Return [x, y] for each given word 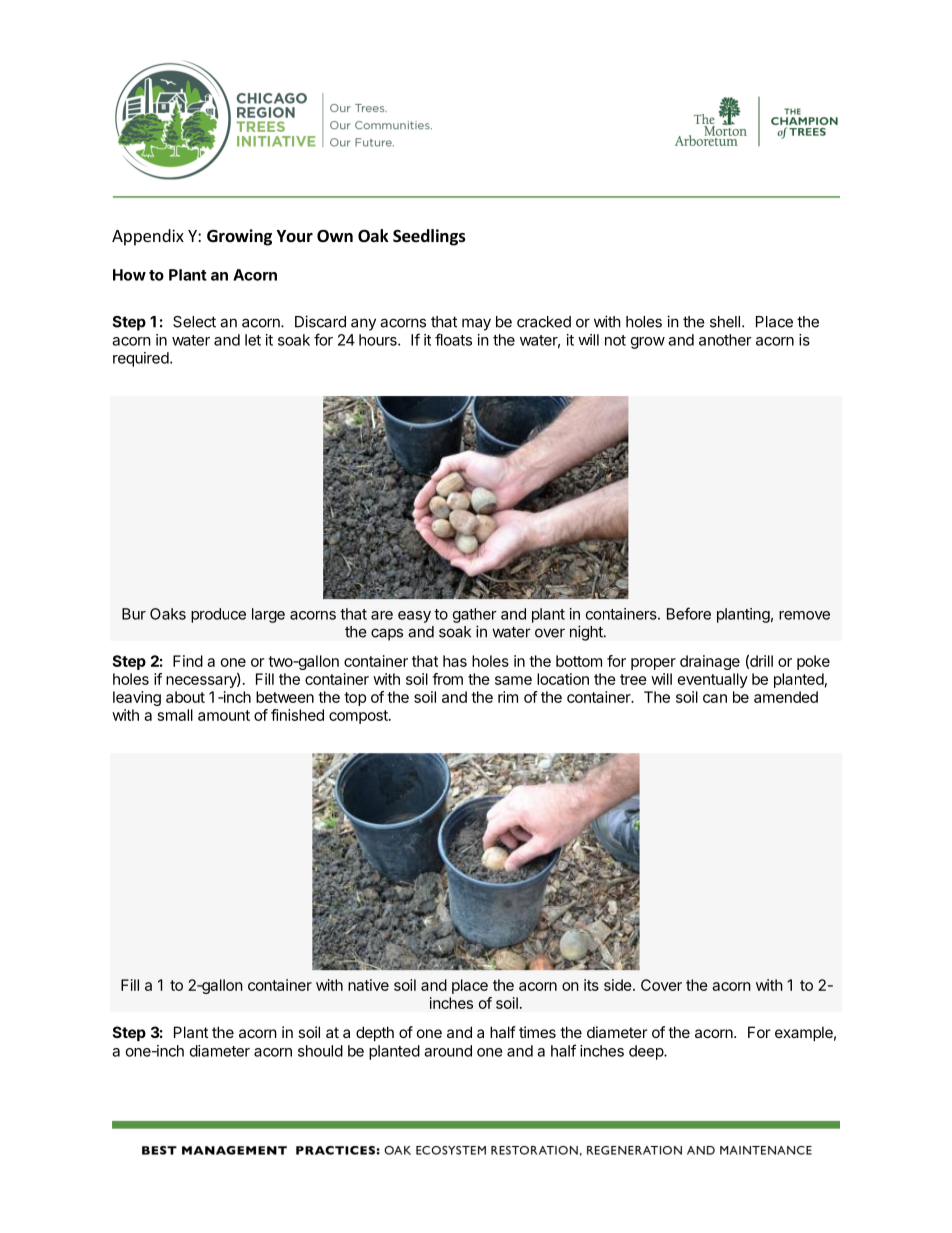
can [715, 698]
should [320, 1051]
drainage [710, 662]
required [142, 359]
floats [453, 339]
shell [725, 322]
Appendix [148, 237]
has [455, 661]
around [448, 1051]
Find [188, 661]
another [725, 340]
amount [224, 715]
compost [359, 717]
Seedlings [429, 237]
